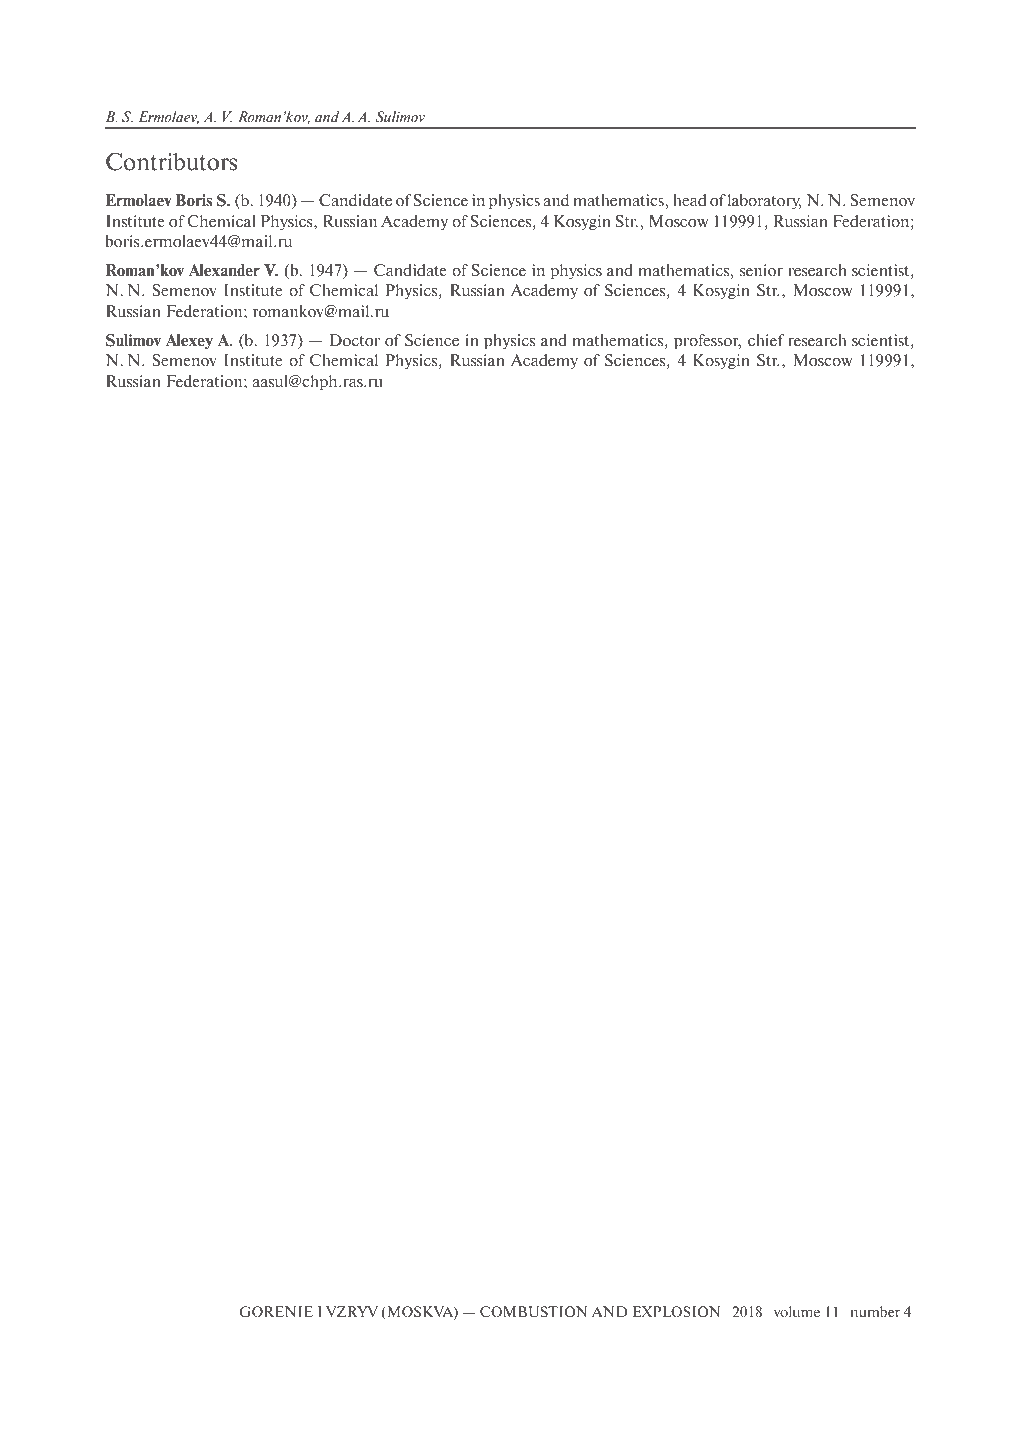  What do you see at coordinates (689, 200) in the image?
I see `head` at bounding box center [689, 200].
